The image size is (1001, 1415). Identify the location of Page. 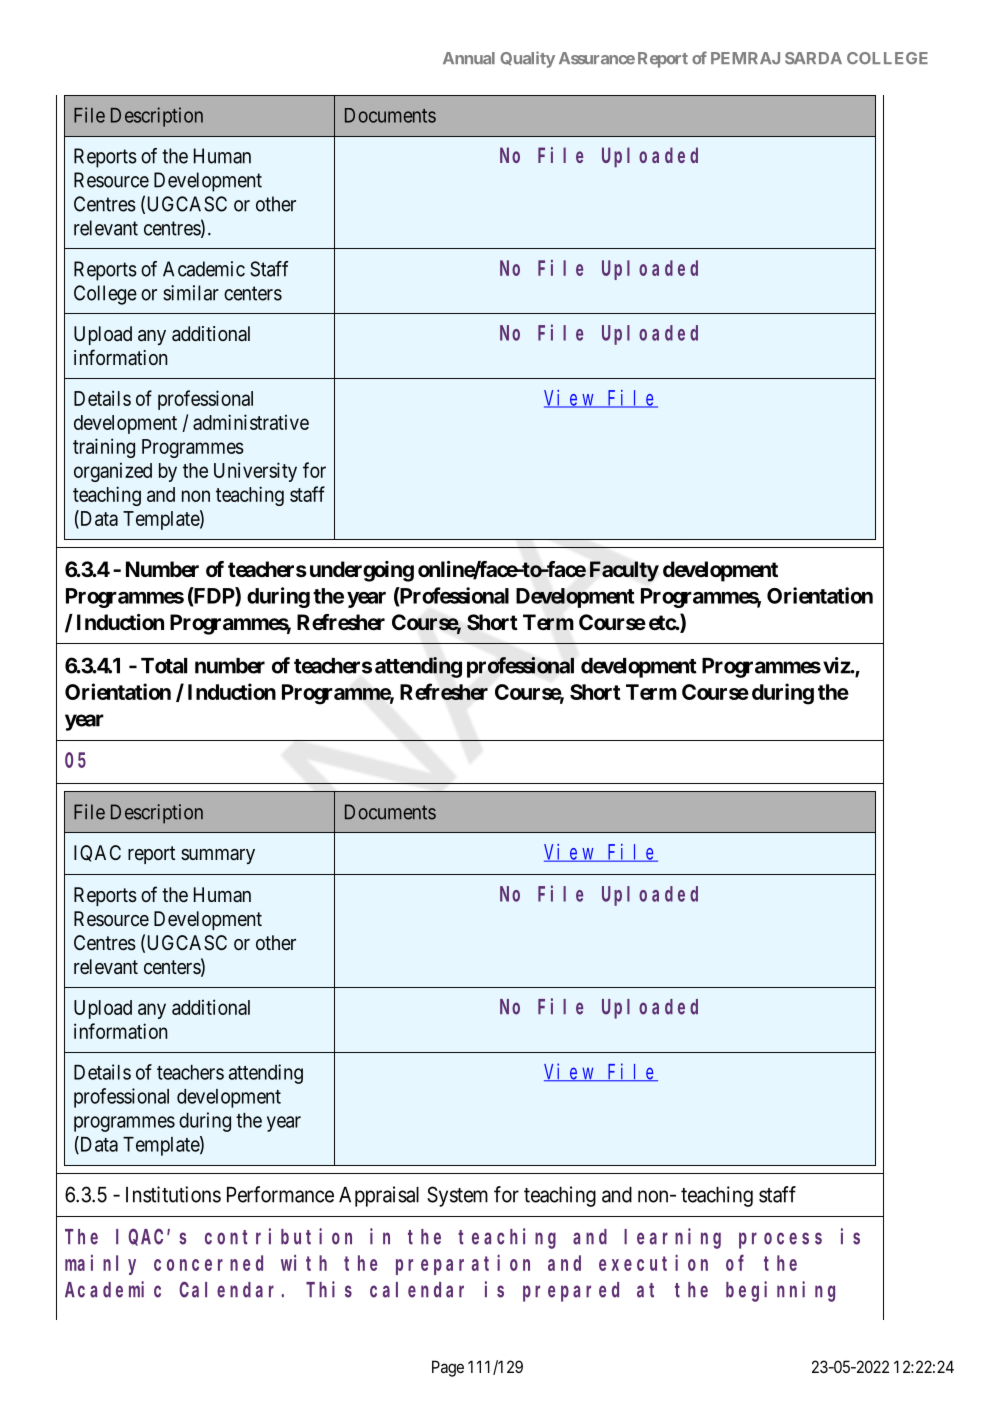
(448, 1368).
